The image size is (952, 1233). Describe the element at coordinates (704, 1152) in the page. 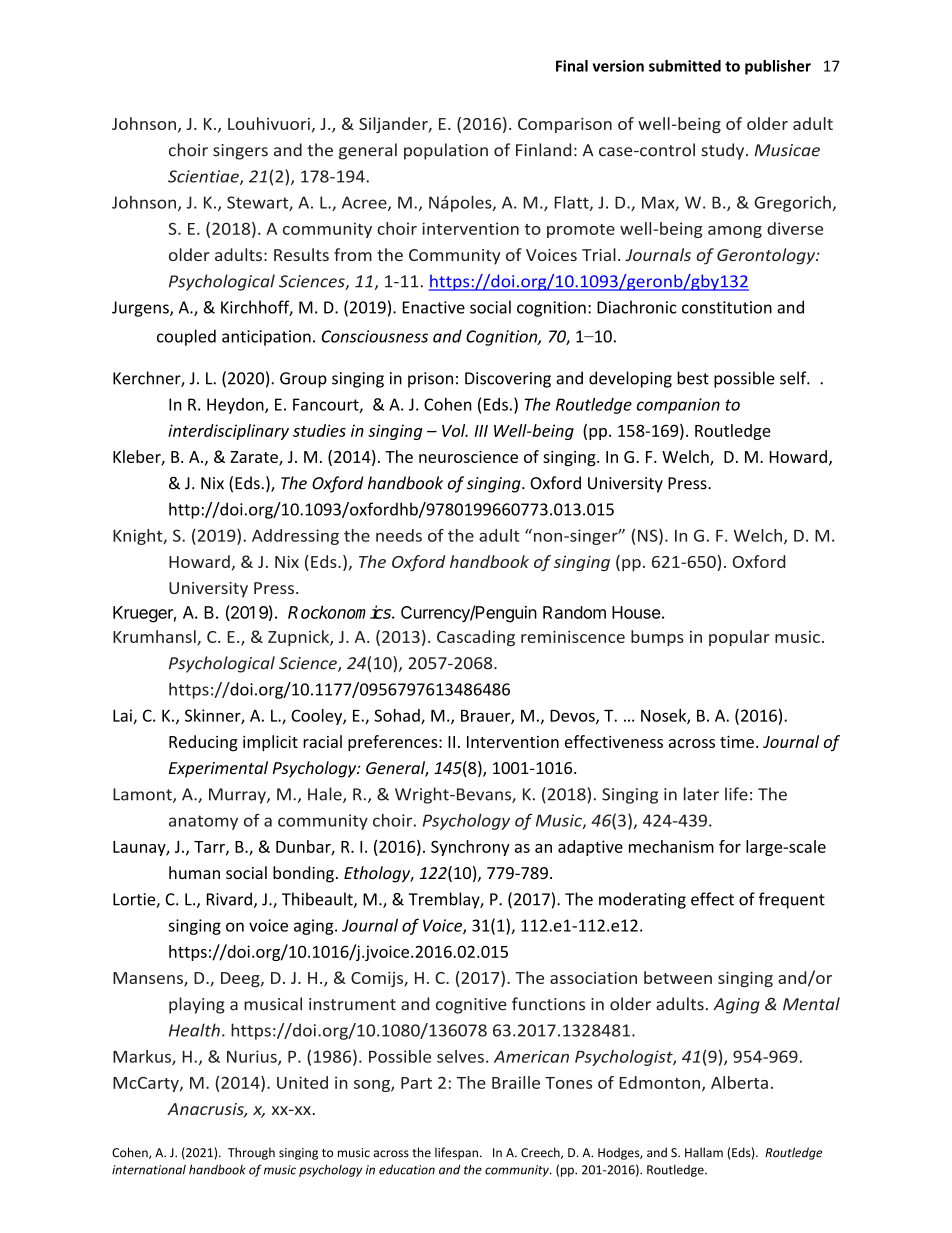

I see `Hallam` at that location.
